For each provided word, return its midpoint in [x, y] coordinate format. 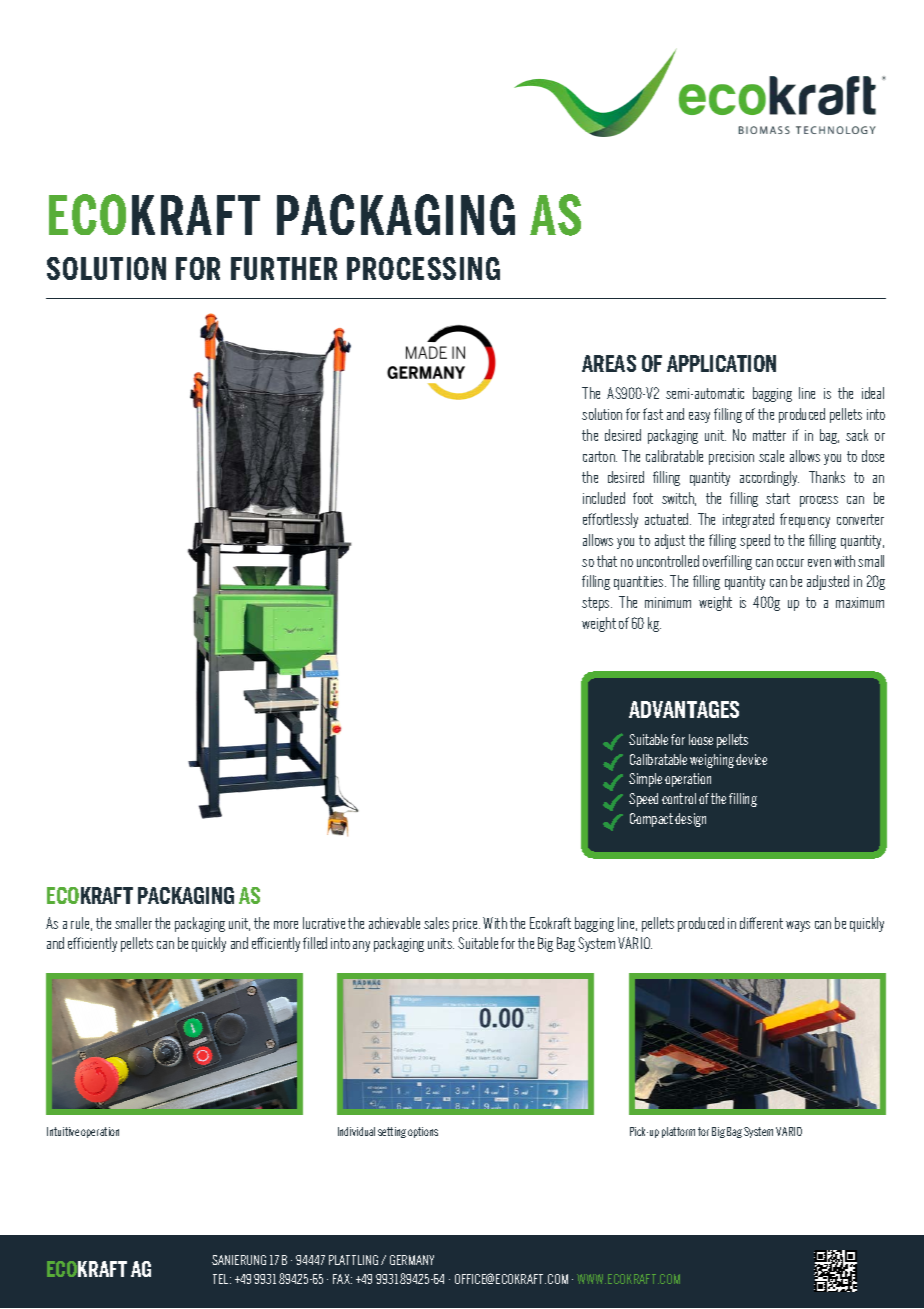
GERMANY [412, 1260]
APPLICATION [721, 363]
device [751, 759]
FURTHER [284, 268]
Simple [645, 780]
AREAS [609, 363]
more [286, 925]
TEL [222, 1279]
